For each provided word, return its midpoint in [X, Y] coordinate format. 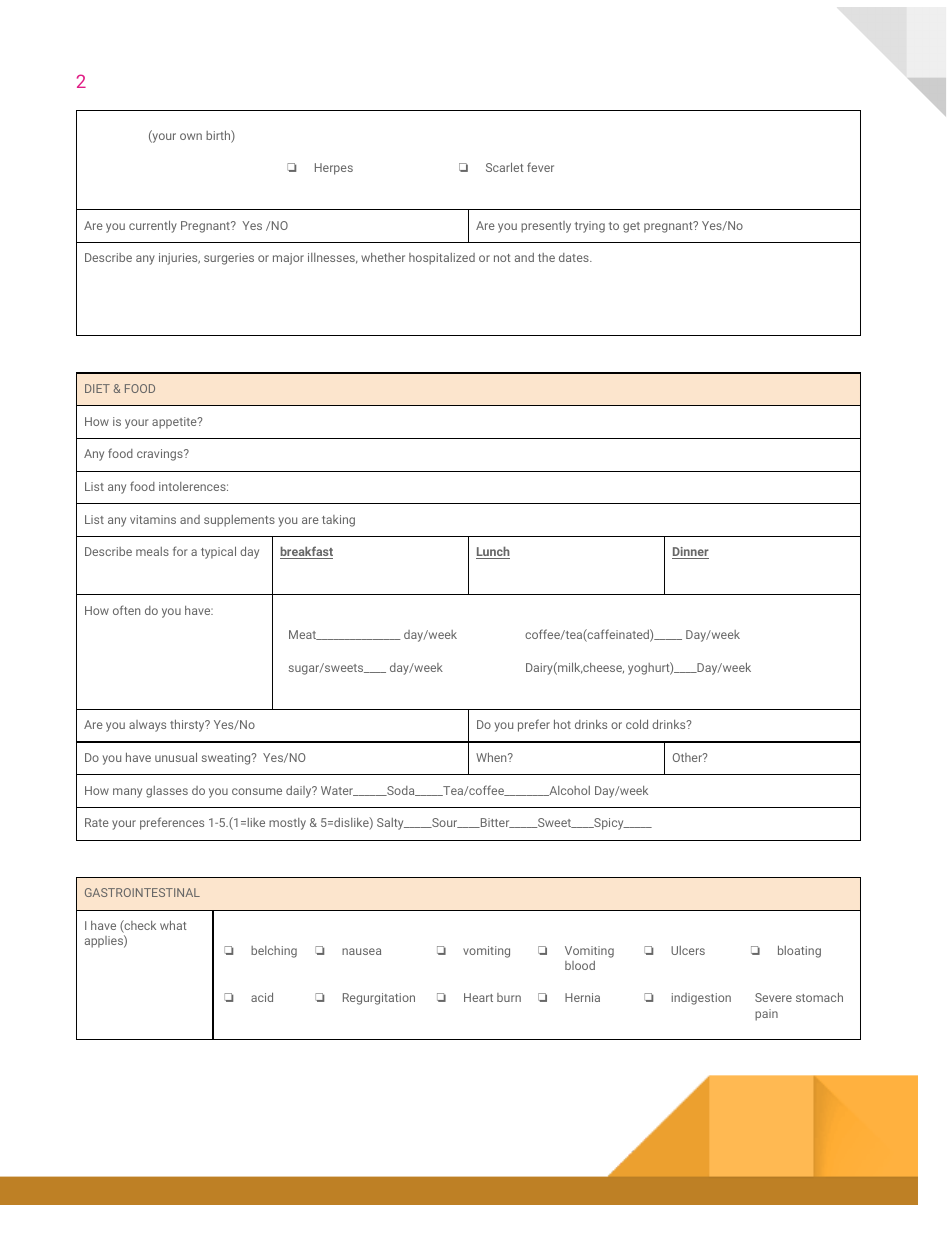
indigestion [701, 999]
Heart [478, 997]
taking [338, 521]
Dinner [690, 553]
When [492, 757]
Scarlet [505, 167]
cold [637, 724]
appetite [175, 423]
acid [262, 997]
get [631, 227]
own [191, 136]
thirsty [188, 725]
